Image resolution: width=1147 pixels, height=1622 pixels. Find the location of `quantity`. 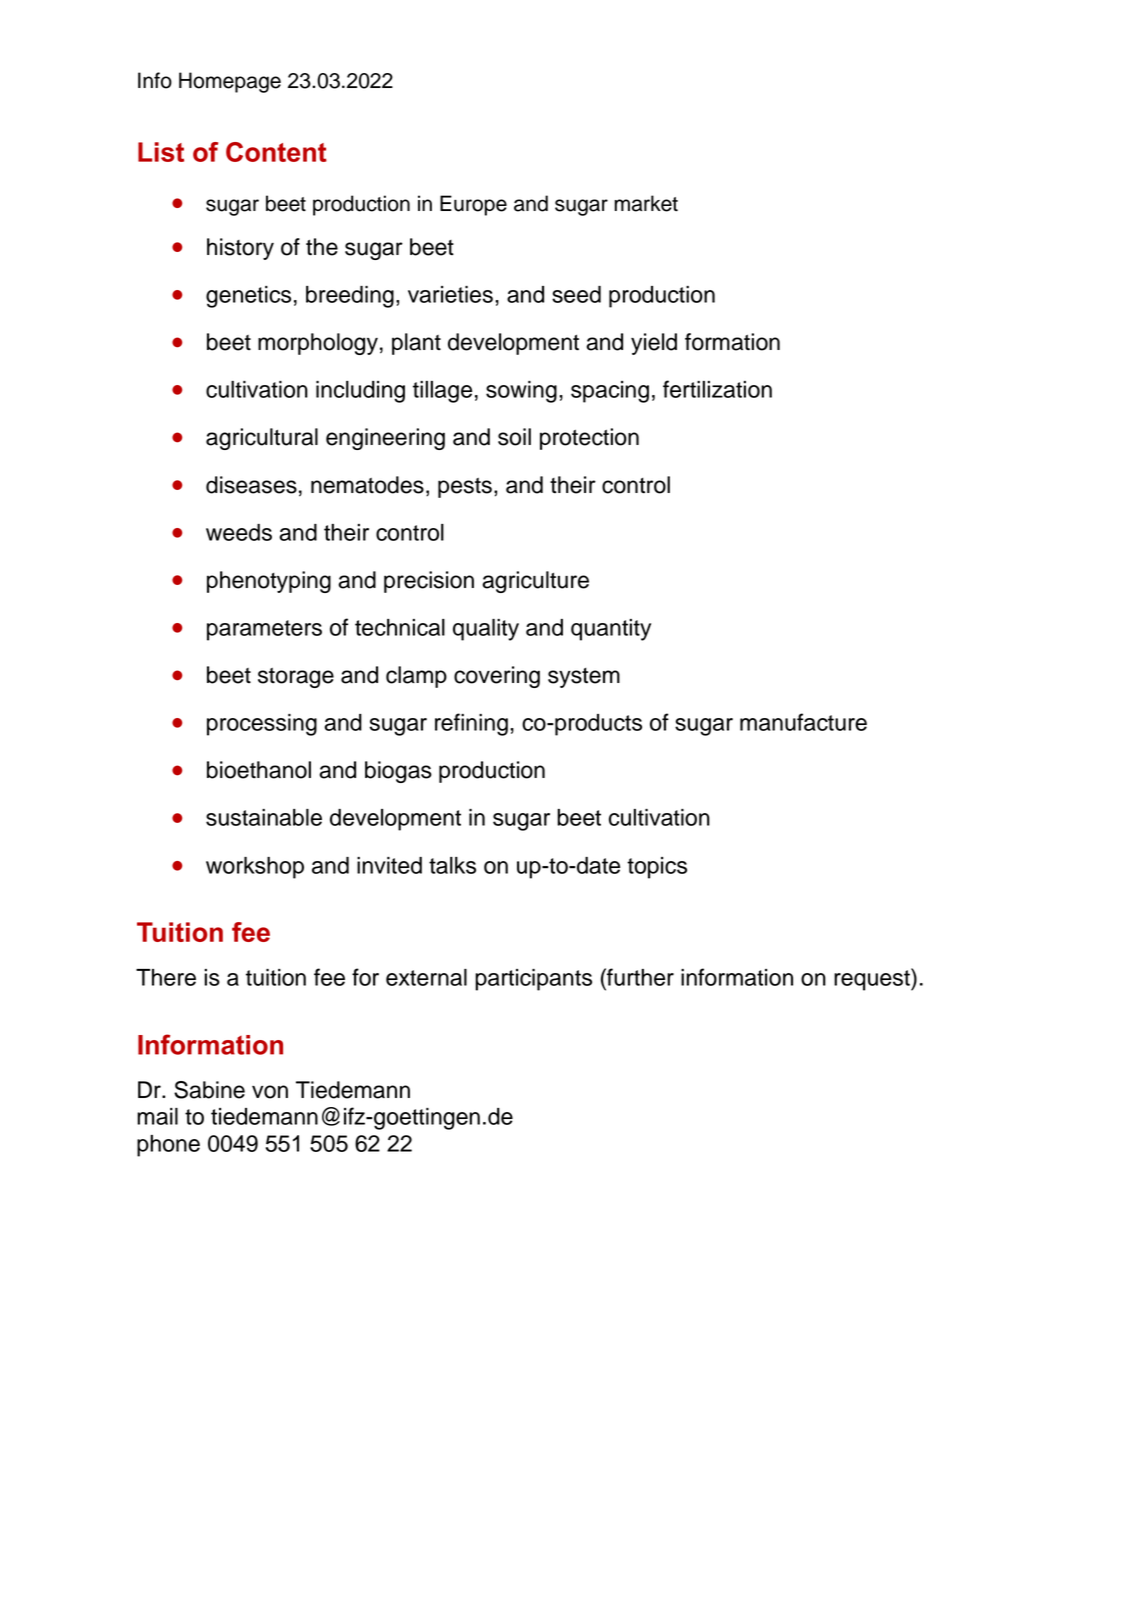

quantity is located at coordinates (611, 630).
